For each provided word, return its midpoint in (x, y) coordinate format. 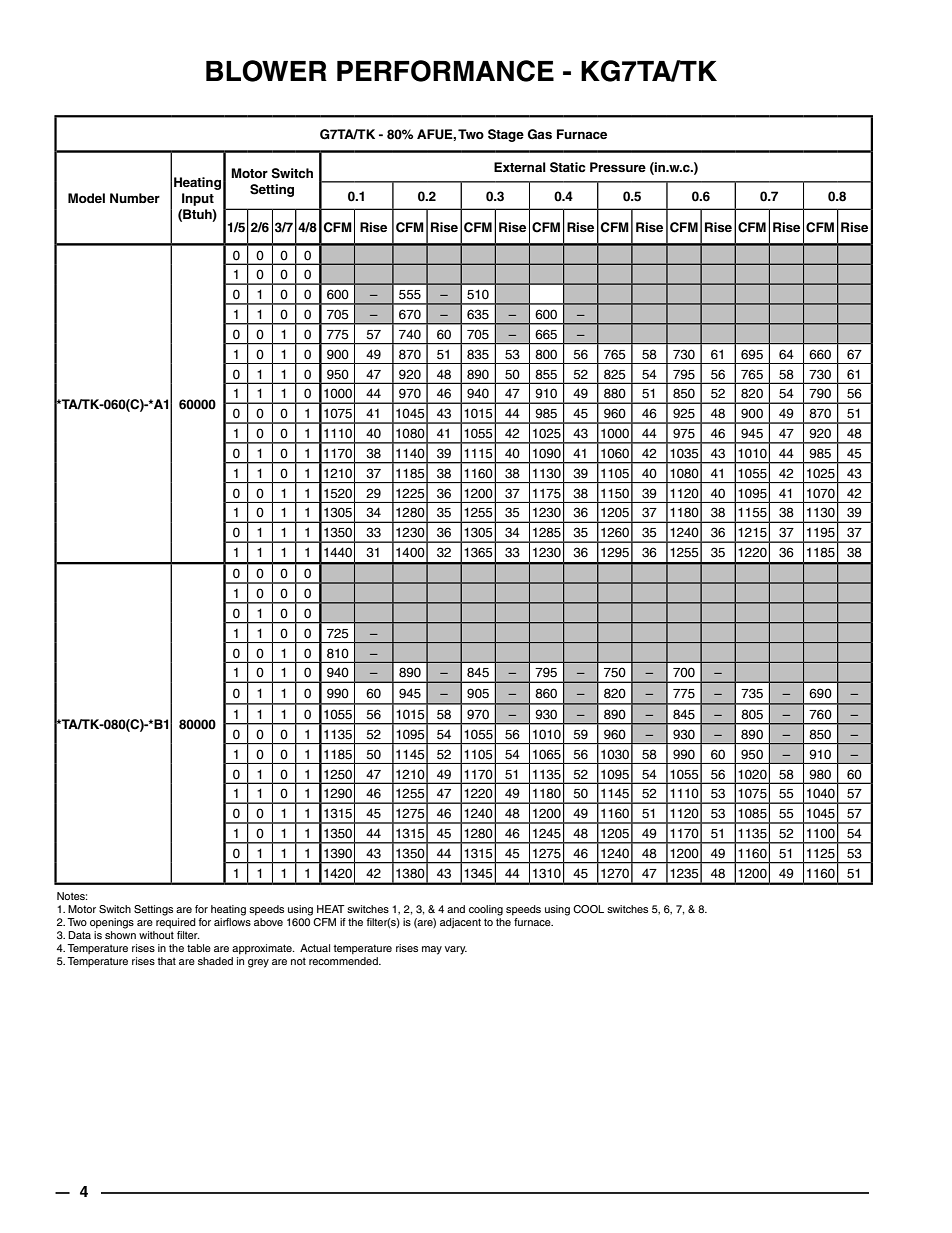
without (156, 935)
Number (135, 198)
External (520, 167)
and (456, 909)
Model (86, 198)
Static (567, 167)
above (268, 922)
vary (456, 950)
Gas (540, 134)
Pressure (618, 167)
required (176, 923)
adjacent (460, 923)
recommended (344, 961)
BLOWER (266, 71)
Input (198, 199)
